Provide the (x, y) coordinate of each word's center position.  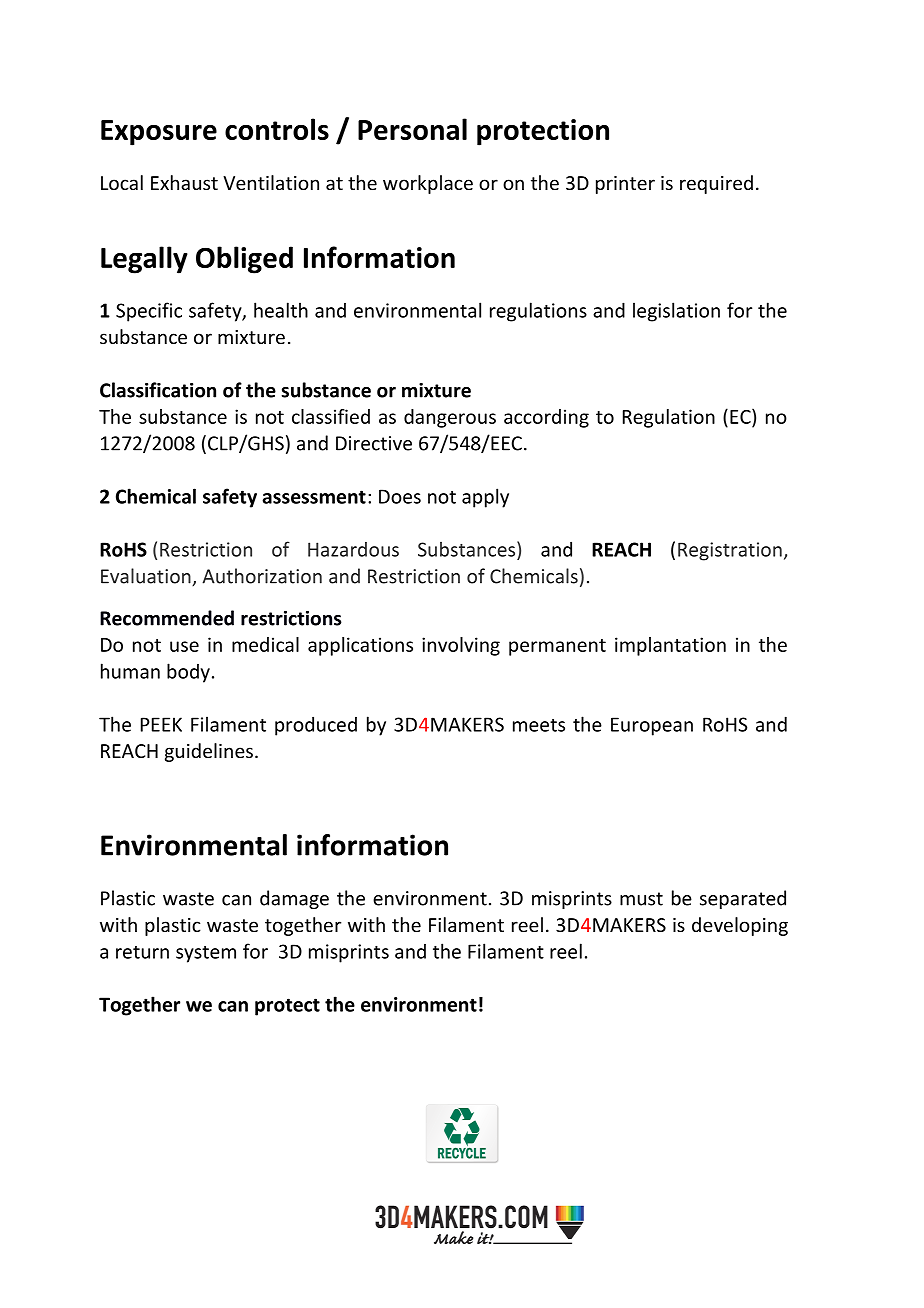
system (206, 954)
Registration (730, 551)
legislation (676, 312)
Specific (149, 312)
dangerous (450, 418)
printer (625, 185)
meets (539, 725)
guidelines (209, 752)
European (652, 726)
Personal (412, 129)
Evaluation (147, 577)
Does (400, 496)
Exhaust (184, 182)
